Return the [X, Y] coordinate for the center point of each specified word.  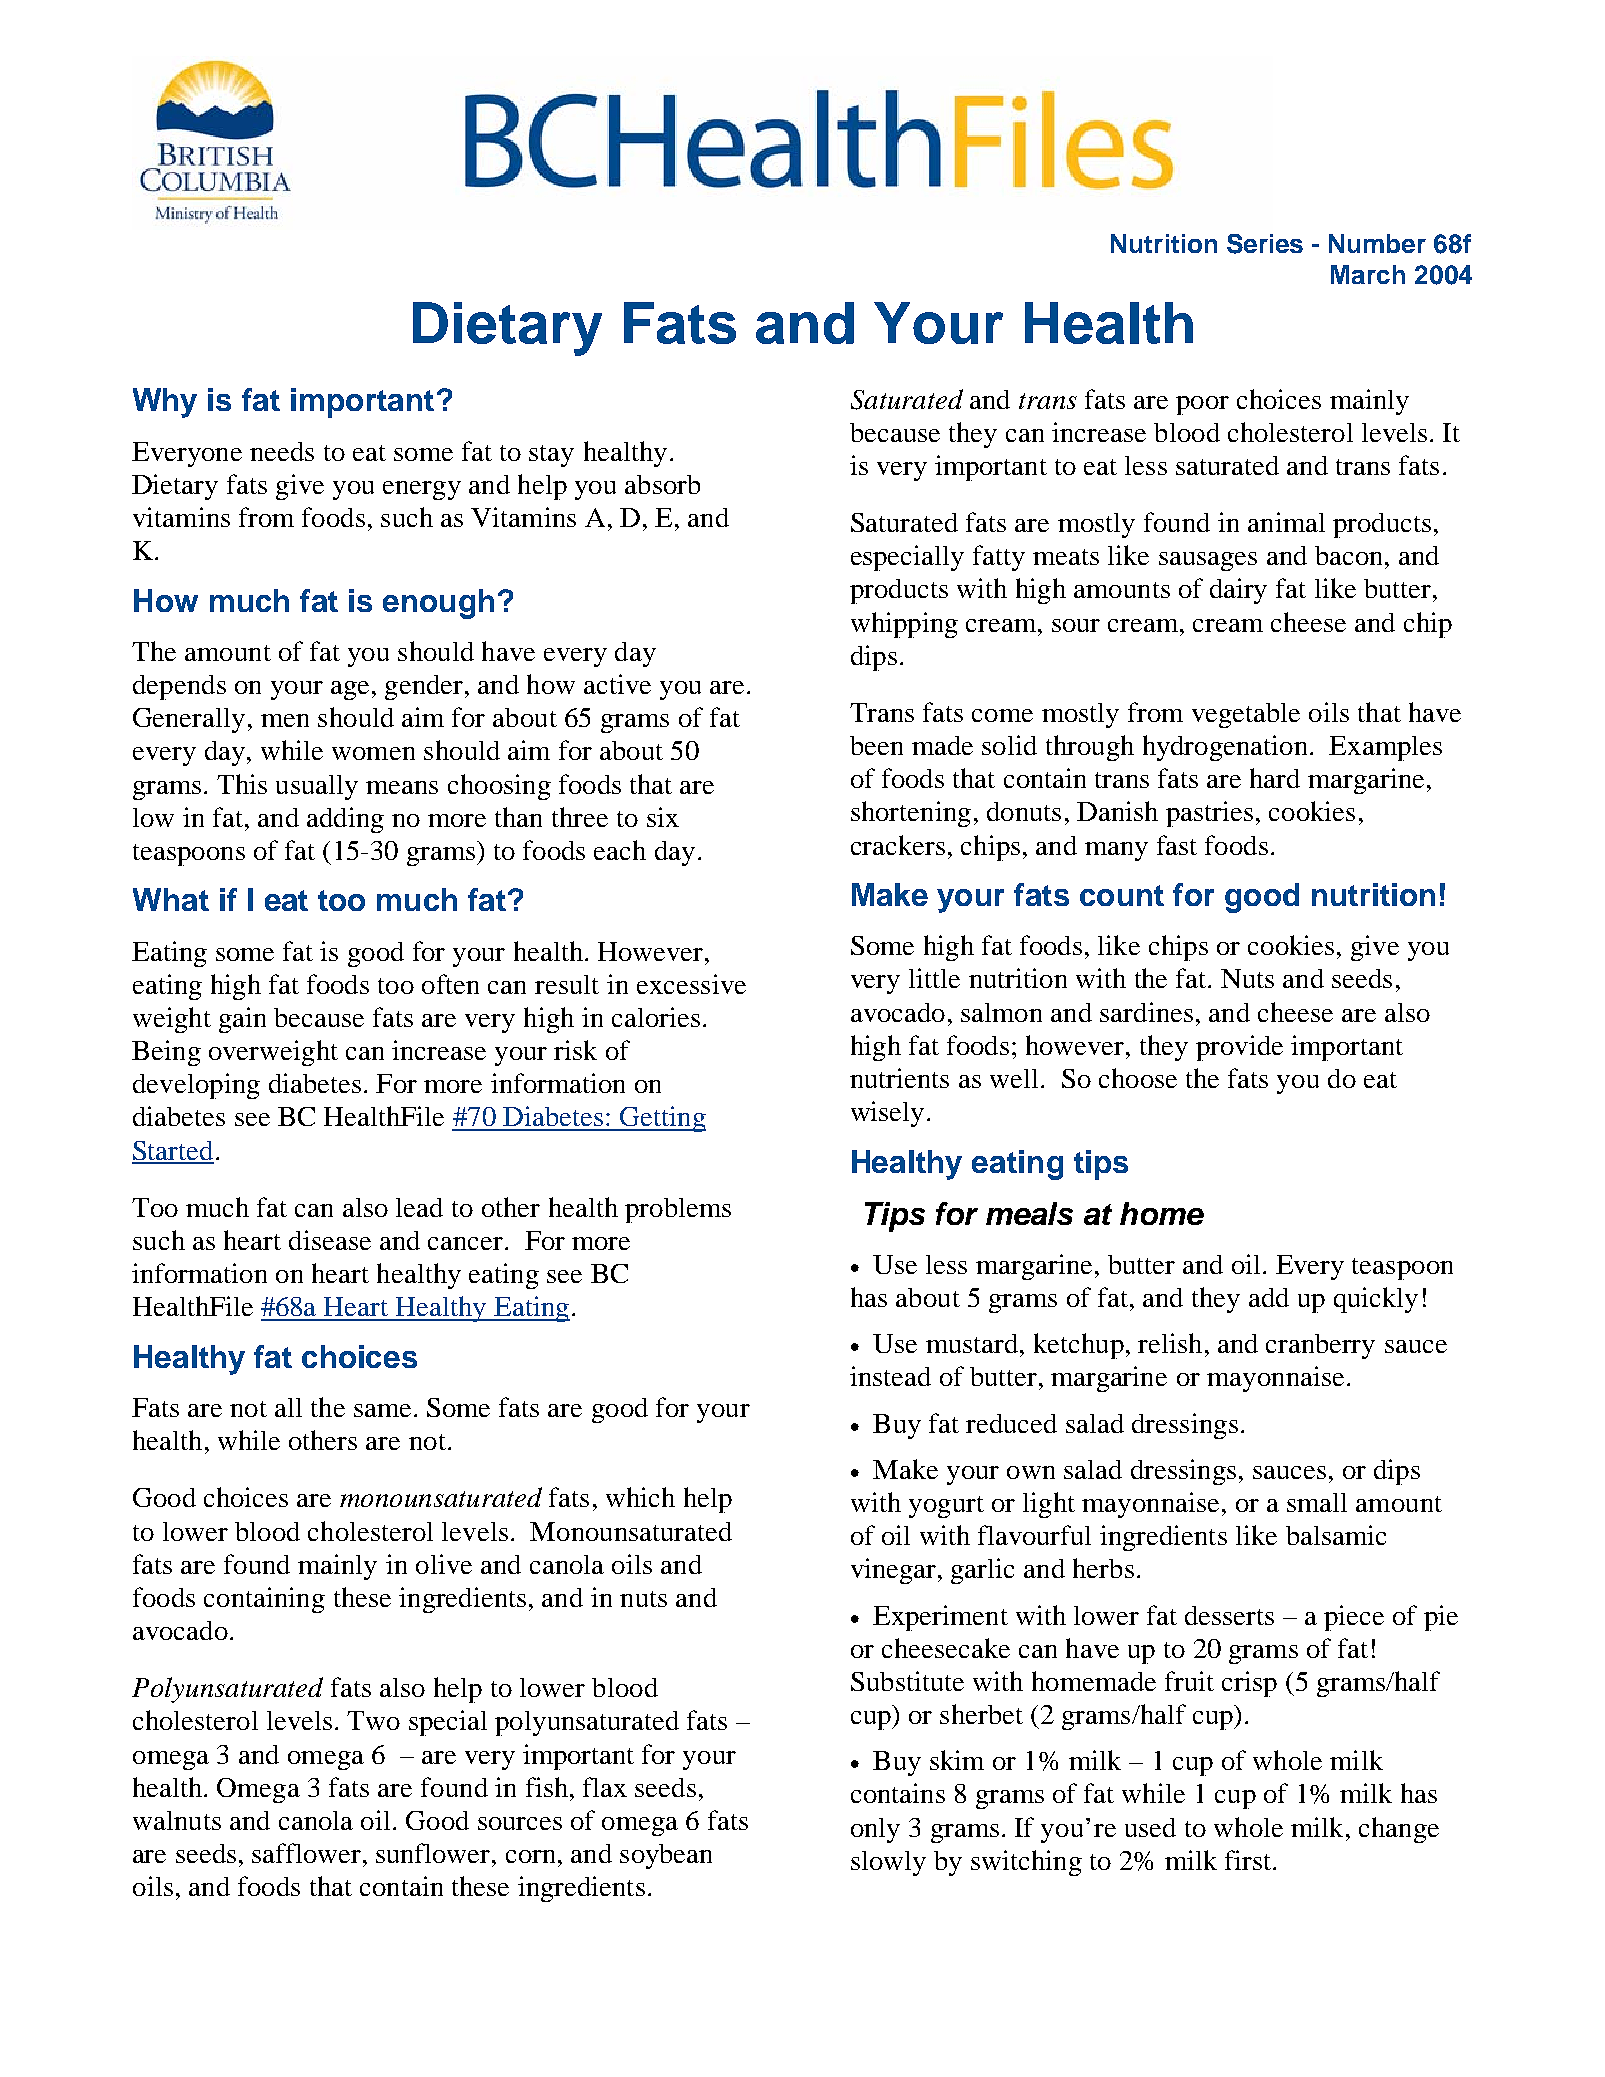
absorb [662, 484]
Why [165, 403]
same [382, 1410]
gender [424, 687]
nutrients [899, 1078]
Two [373, 1720]
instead [890, 1376]
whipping [904, 625]
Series [1265, 244]
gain [242, 1020]
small [1317, 1502]
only [875, 1830]
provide [1239, 1048]
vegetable [1246, 715]
